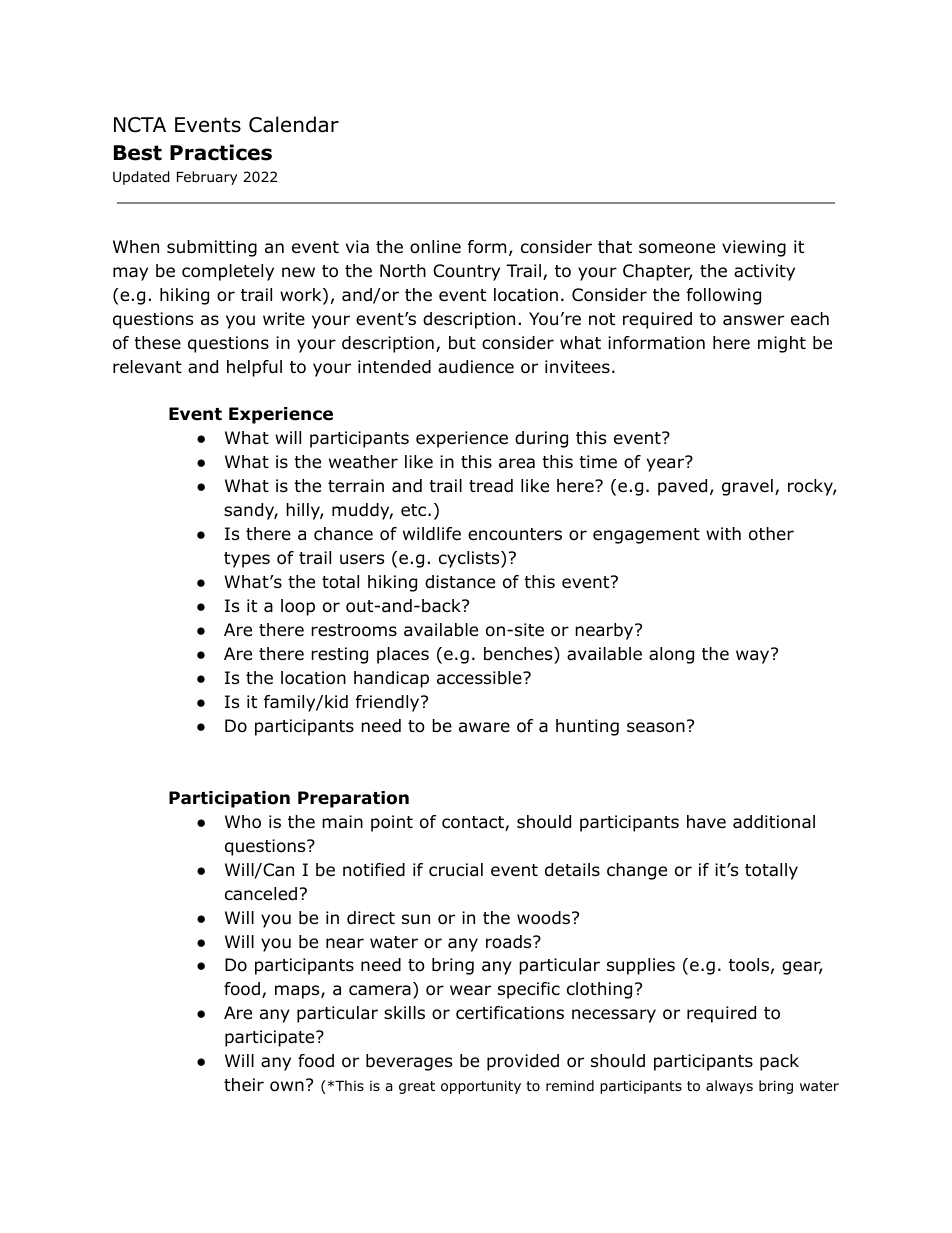 The height and width of the screenshot is (1233, 952). What do you see at coordinates (435, 247) in the screenshot?
I see `online` at bounding box center [435, 247].
